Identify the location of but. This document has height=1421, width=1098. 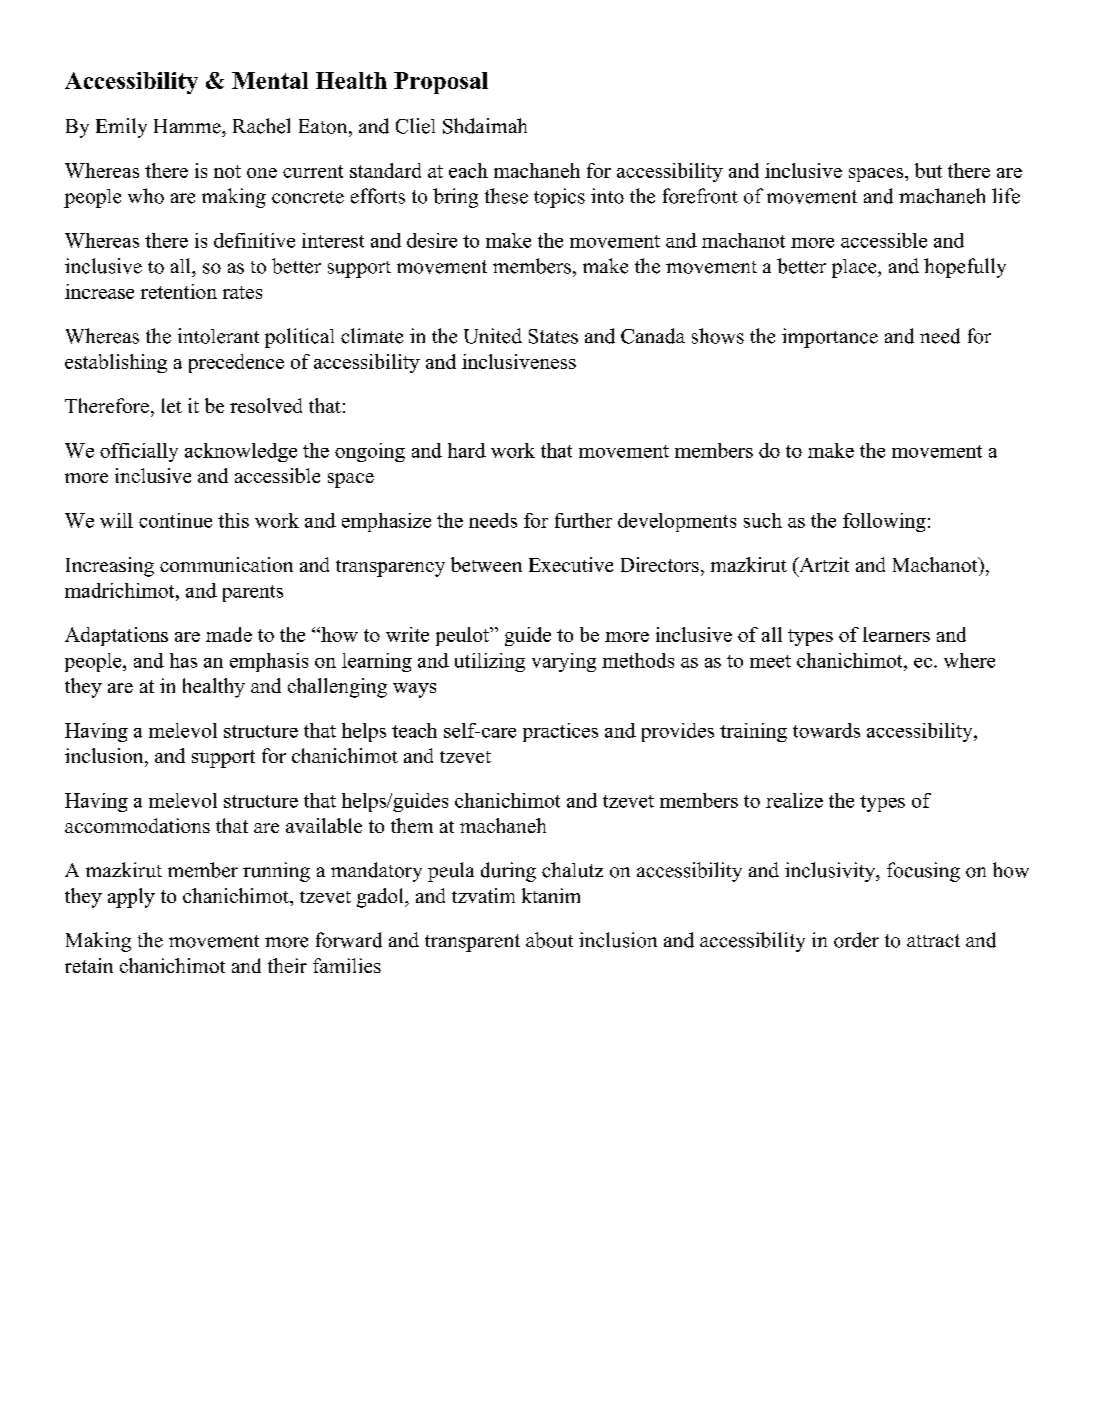
(928, 170).
